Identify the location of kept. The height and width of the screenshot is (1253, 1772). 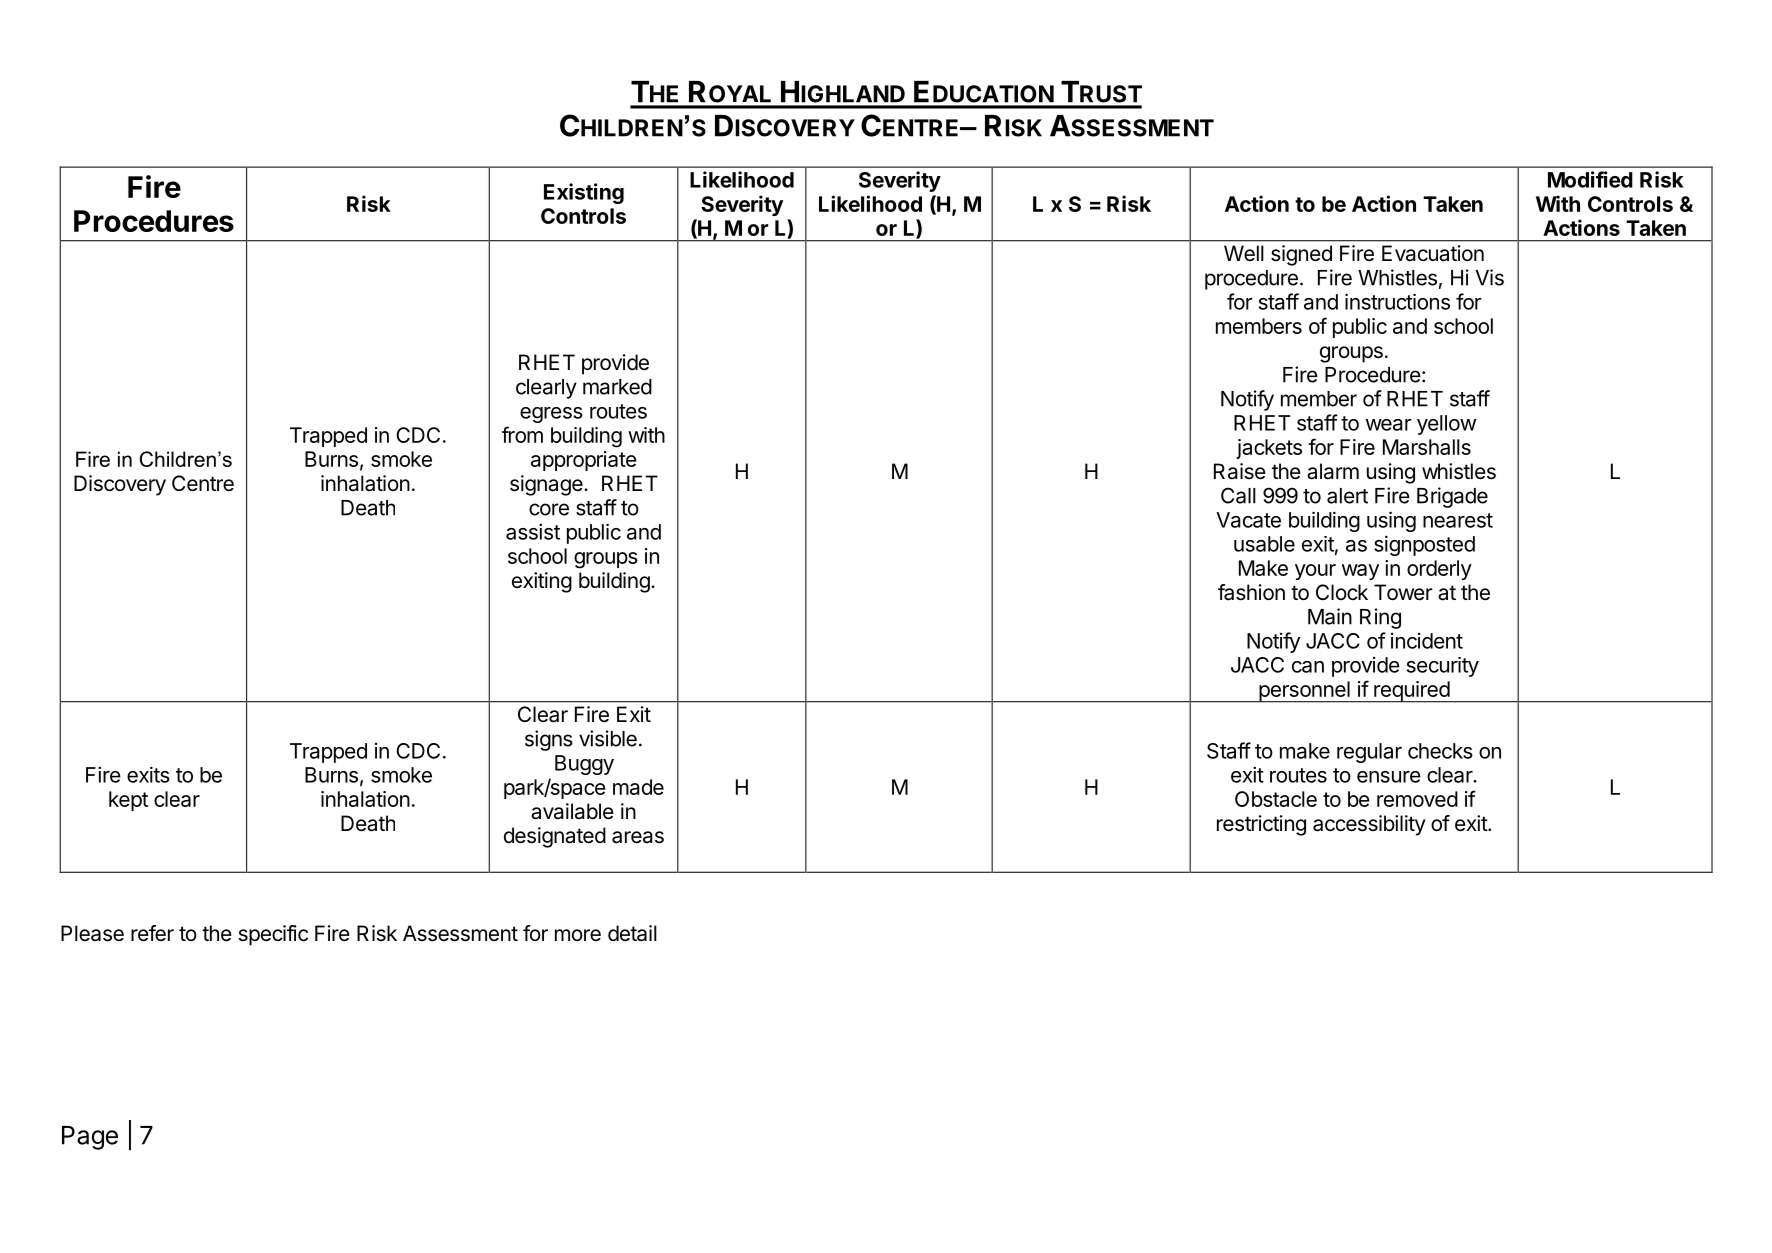
(128, 801).
